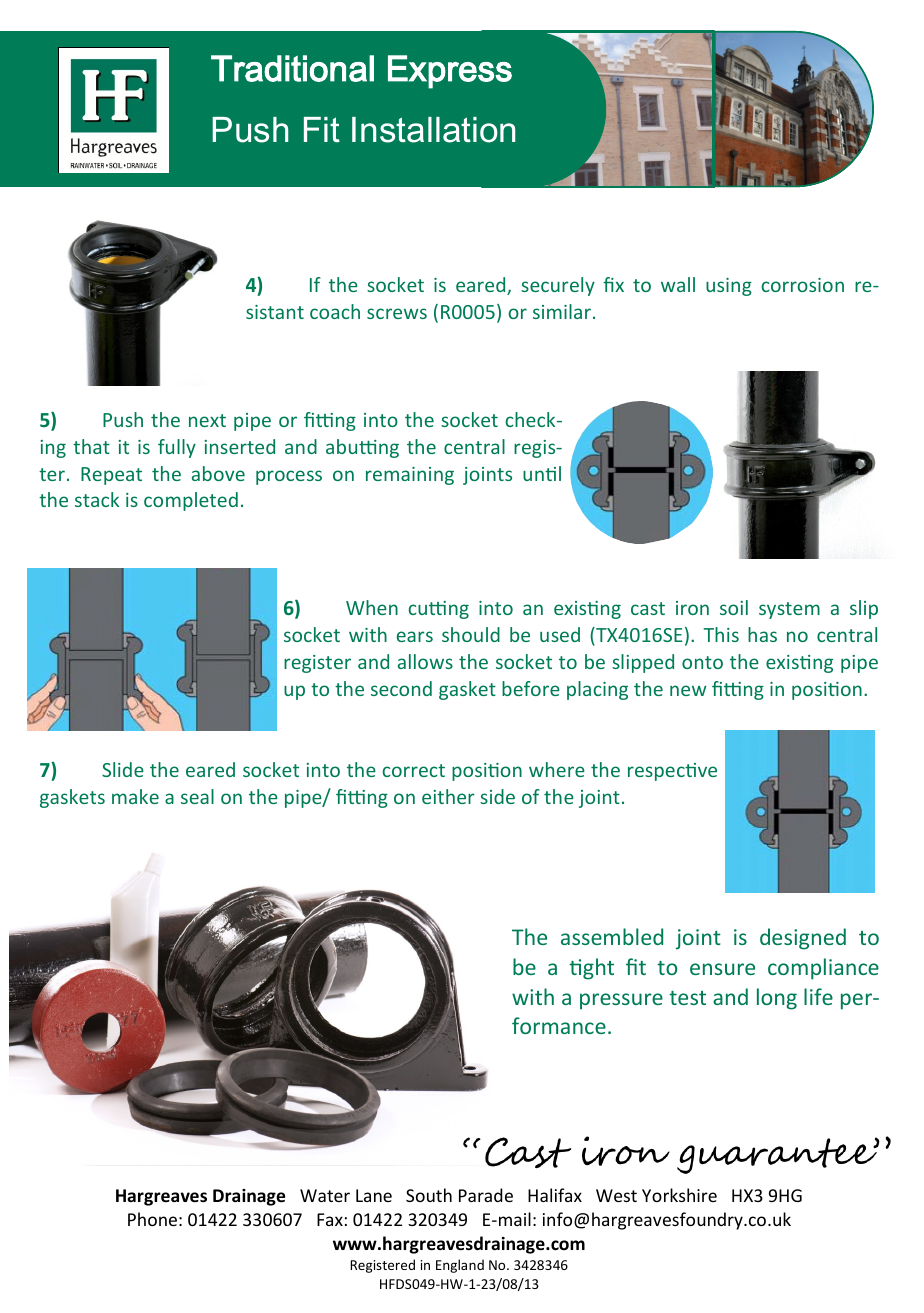 The height and width of the image is (1313, 924). I want to click on completed, so click(191, 501).
